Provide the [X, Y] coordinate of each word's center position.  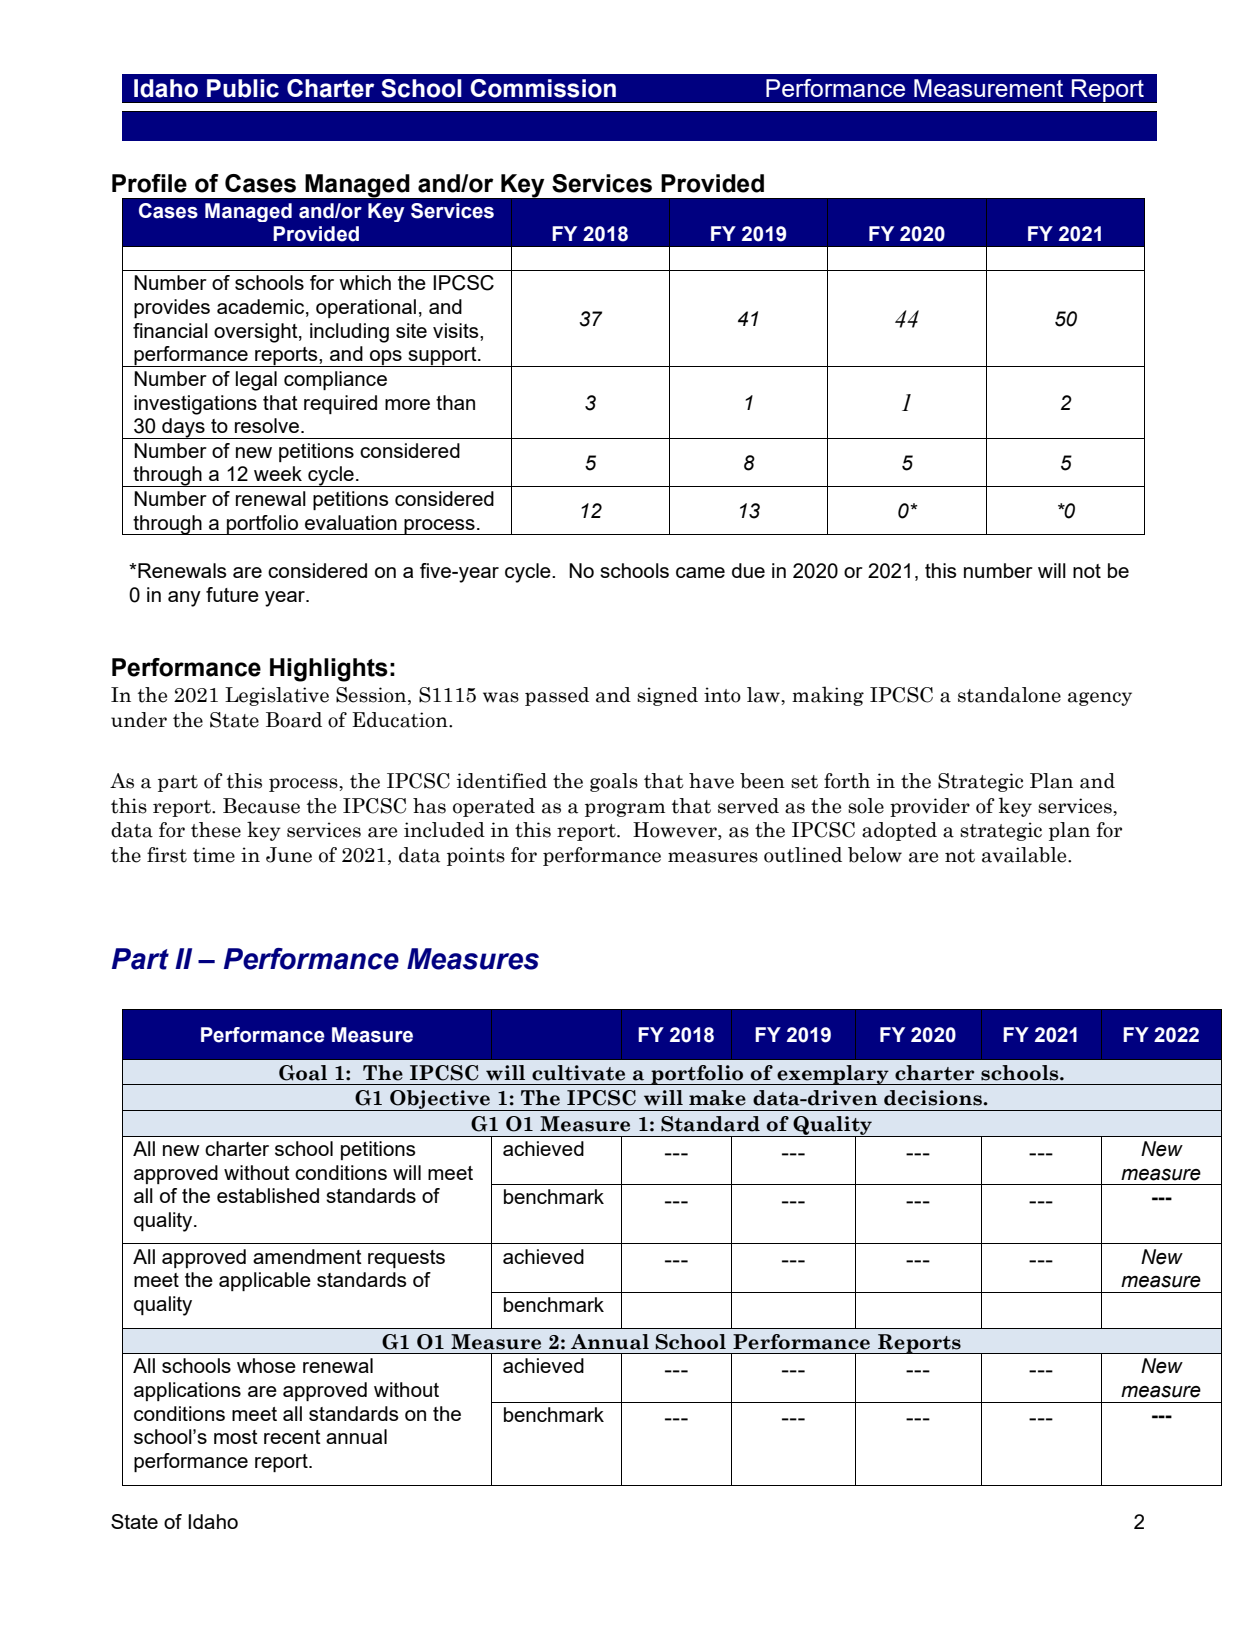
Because [261, 806]
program [625, 810]
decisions [934, 1098]
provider [930, 807]
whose [266, 1365]
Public [243, 88]
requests [406, 1259]
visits [457, 330]
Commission [543, 88]
